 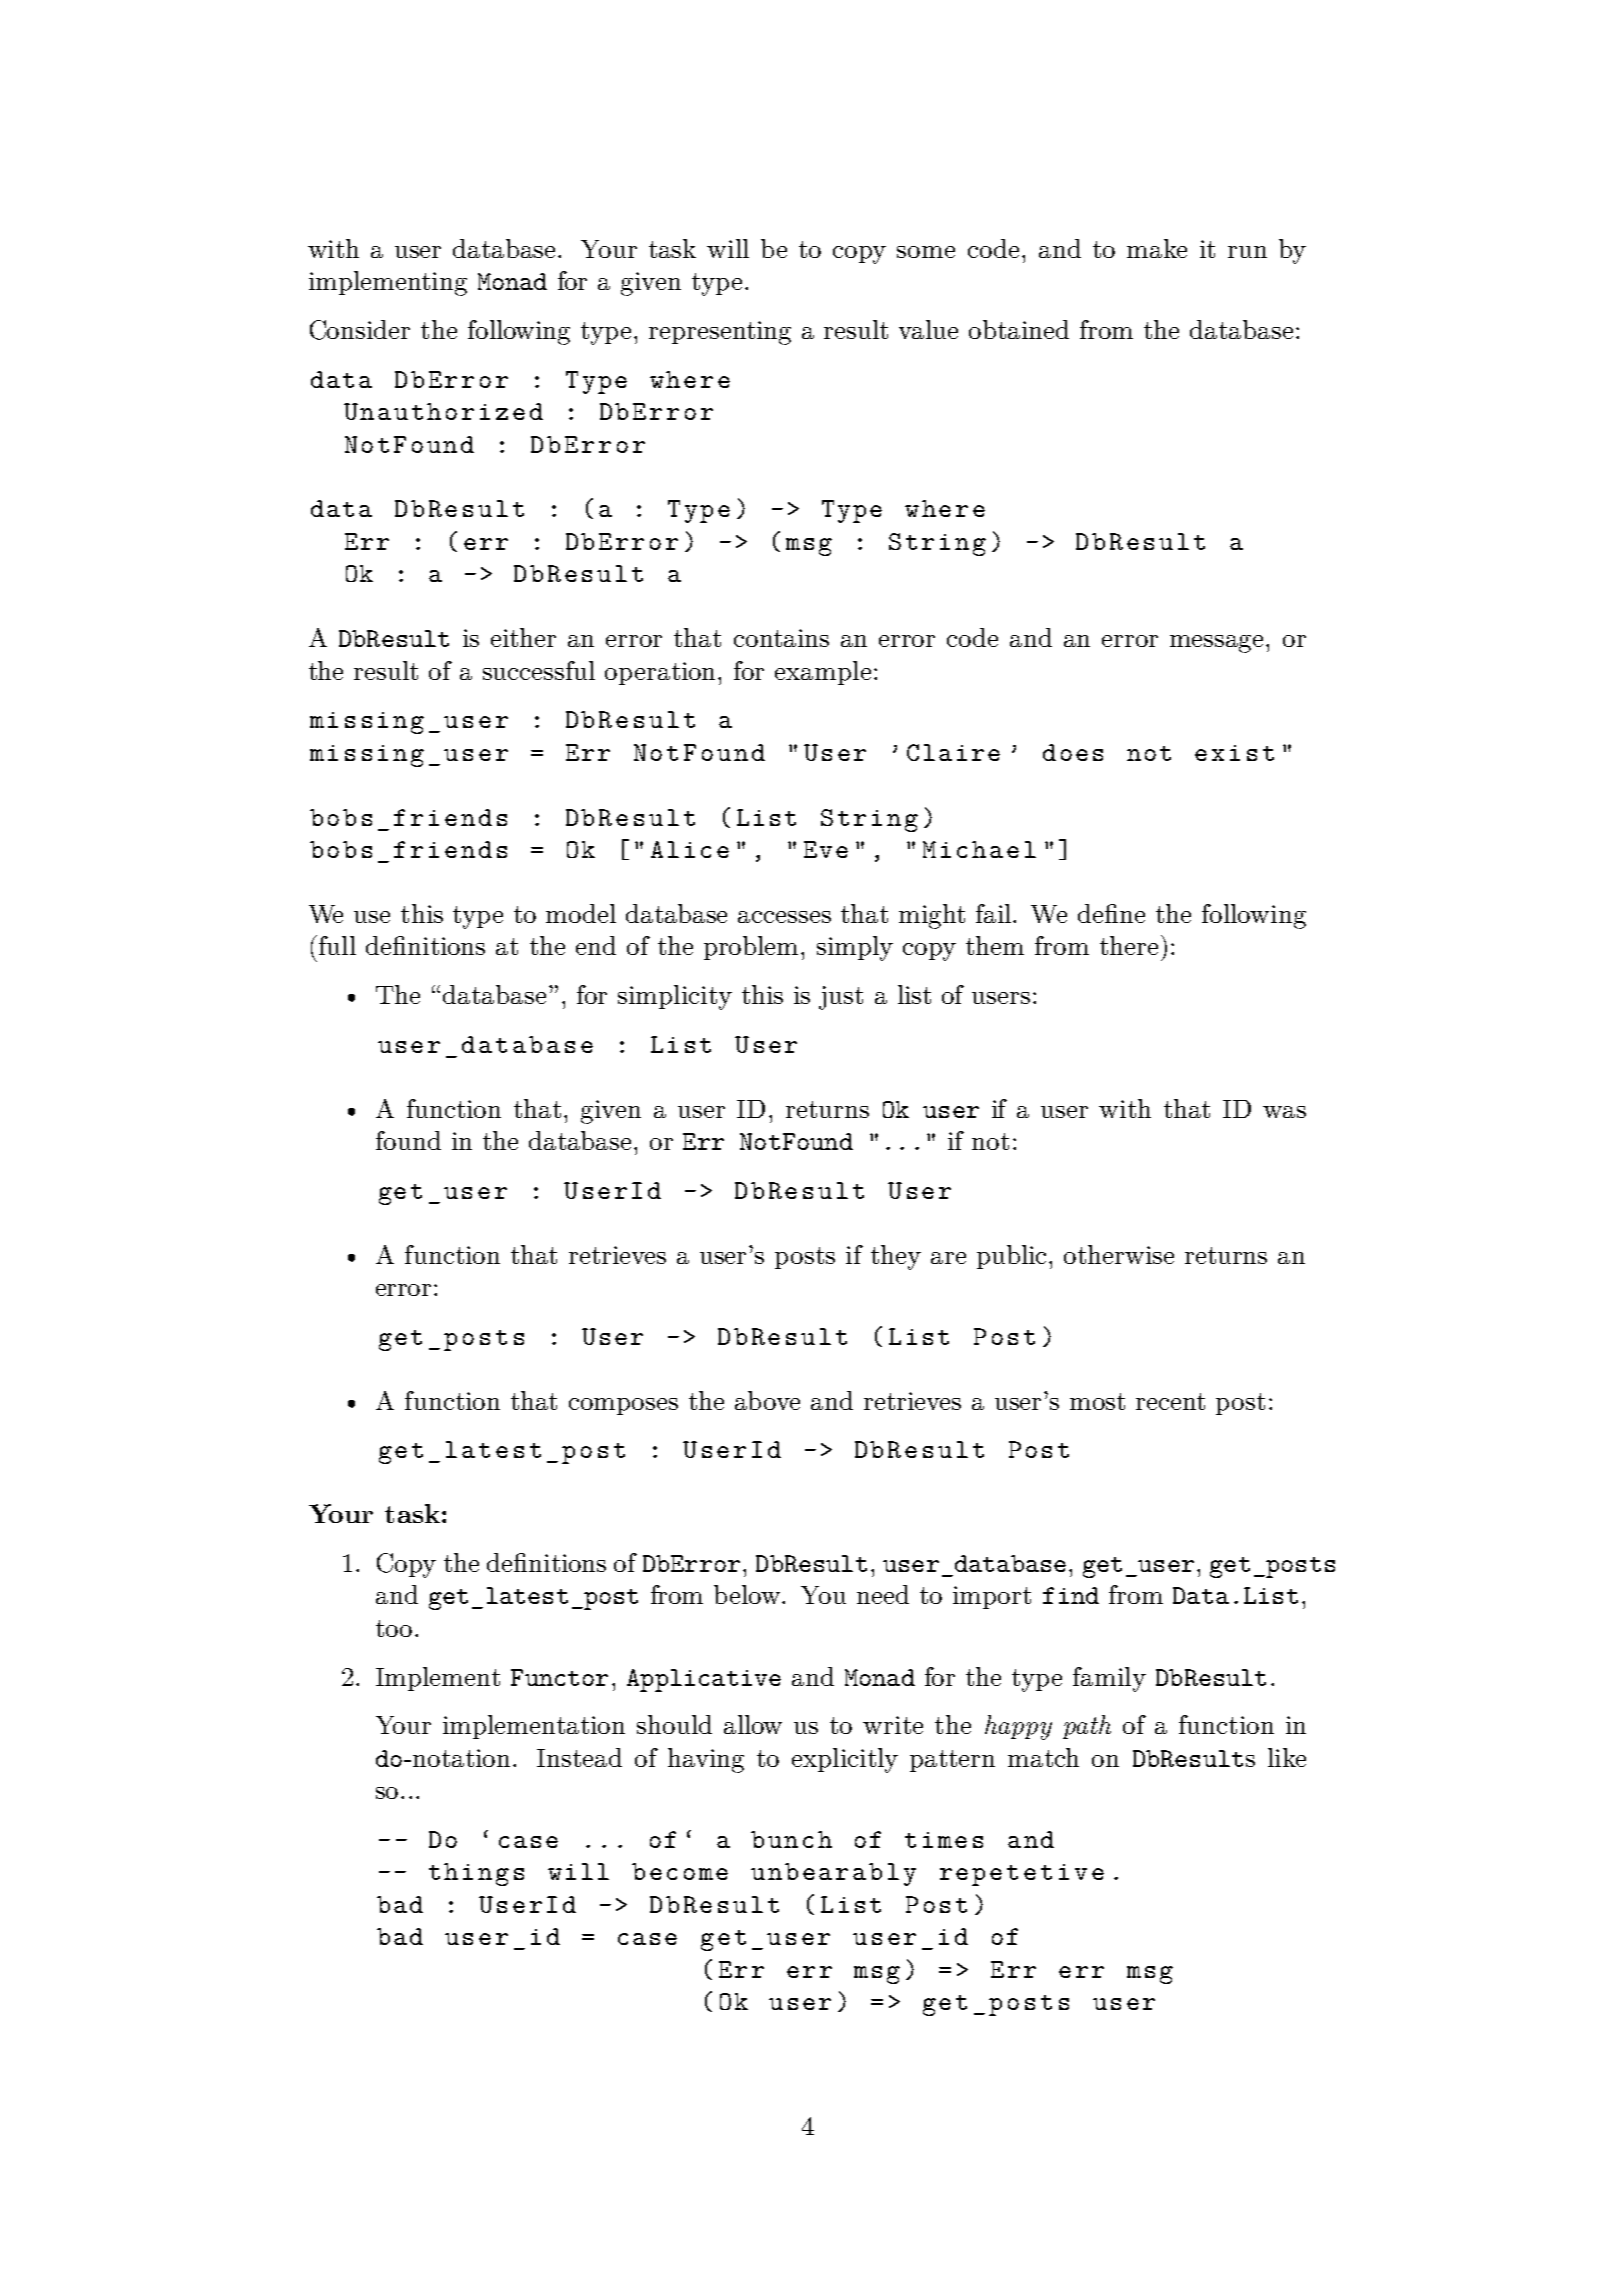 What do you see at coordinates (767, 1400) in the page?
I see `above` at bounding box center [767, 1400].
